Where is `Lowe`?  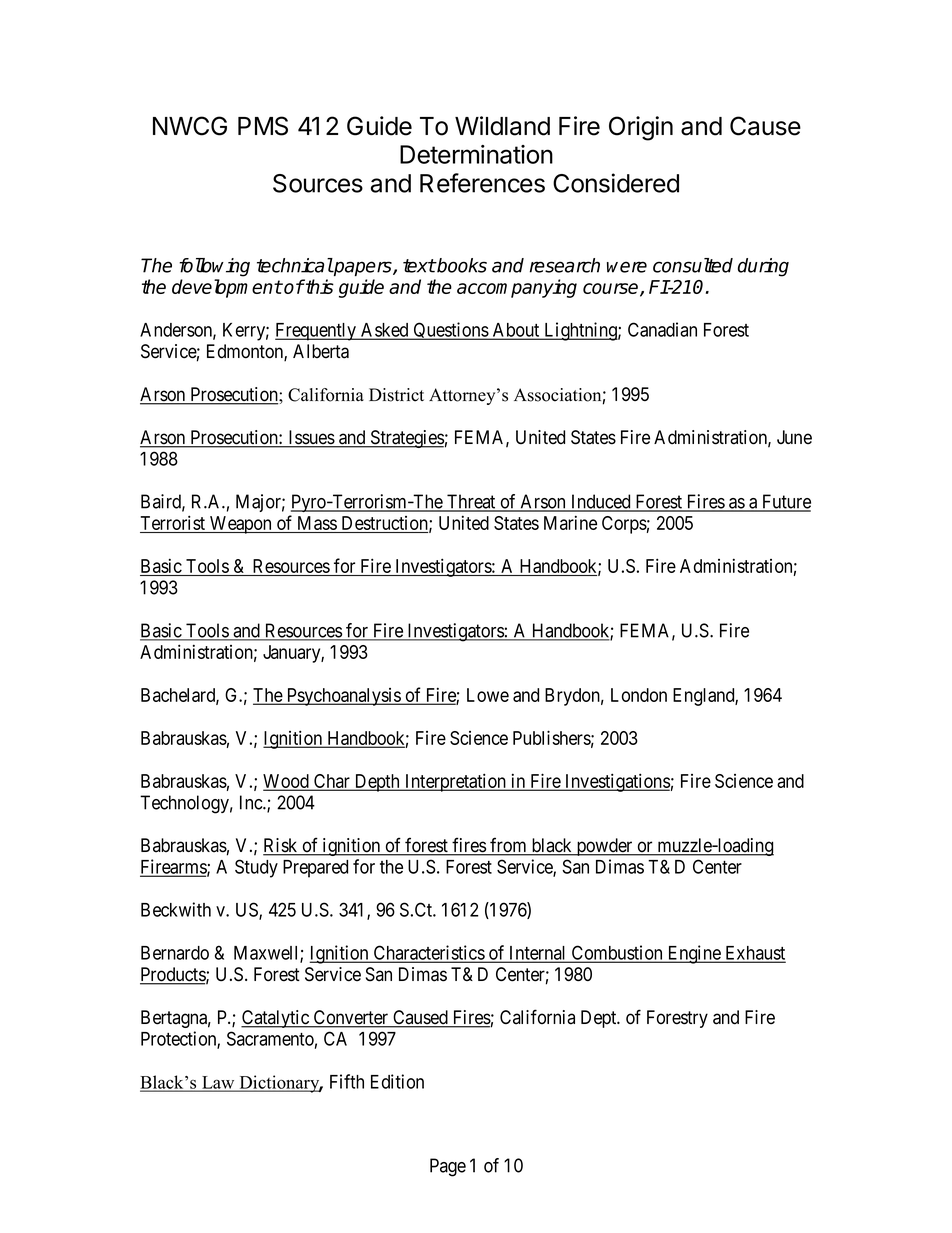 Lowe is located at coordinates (488, 695).
